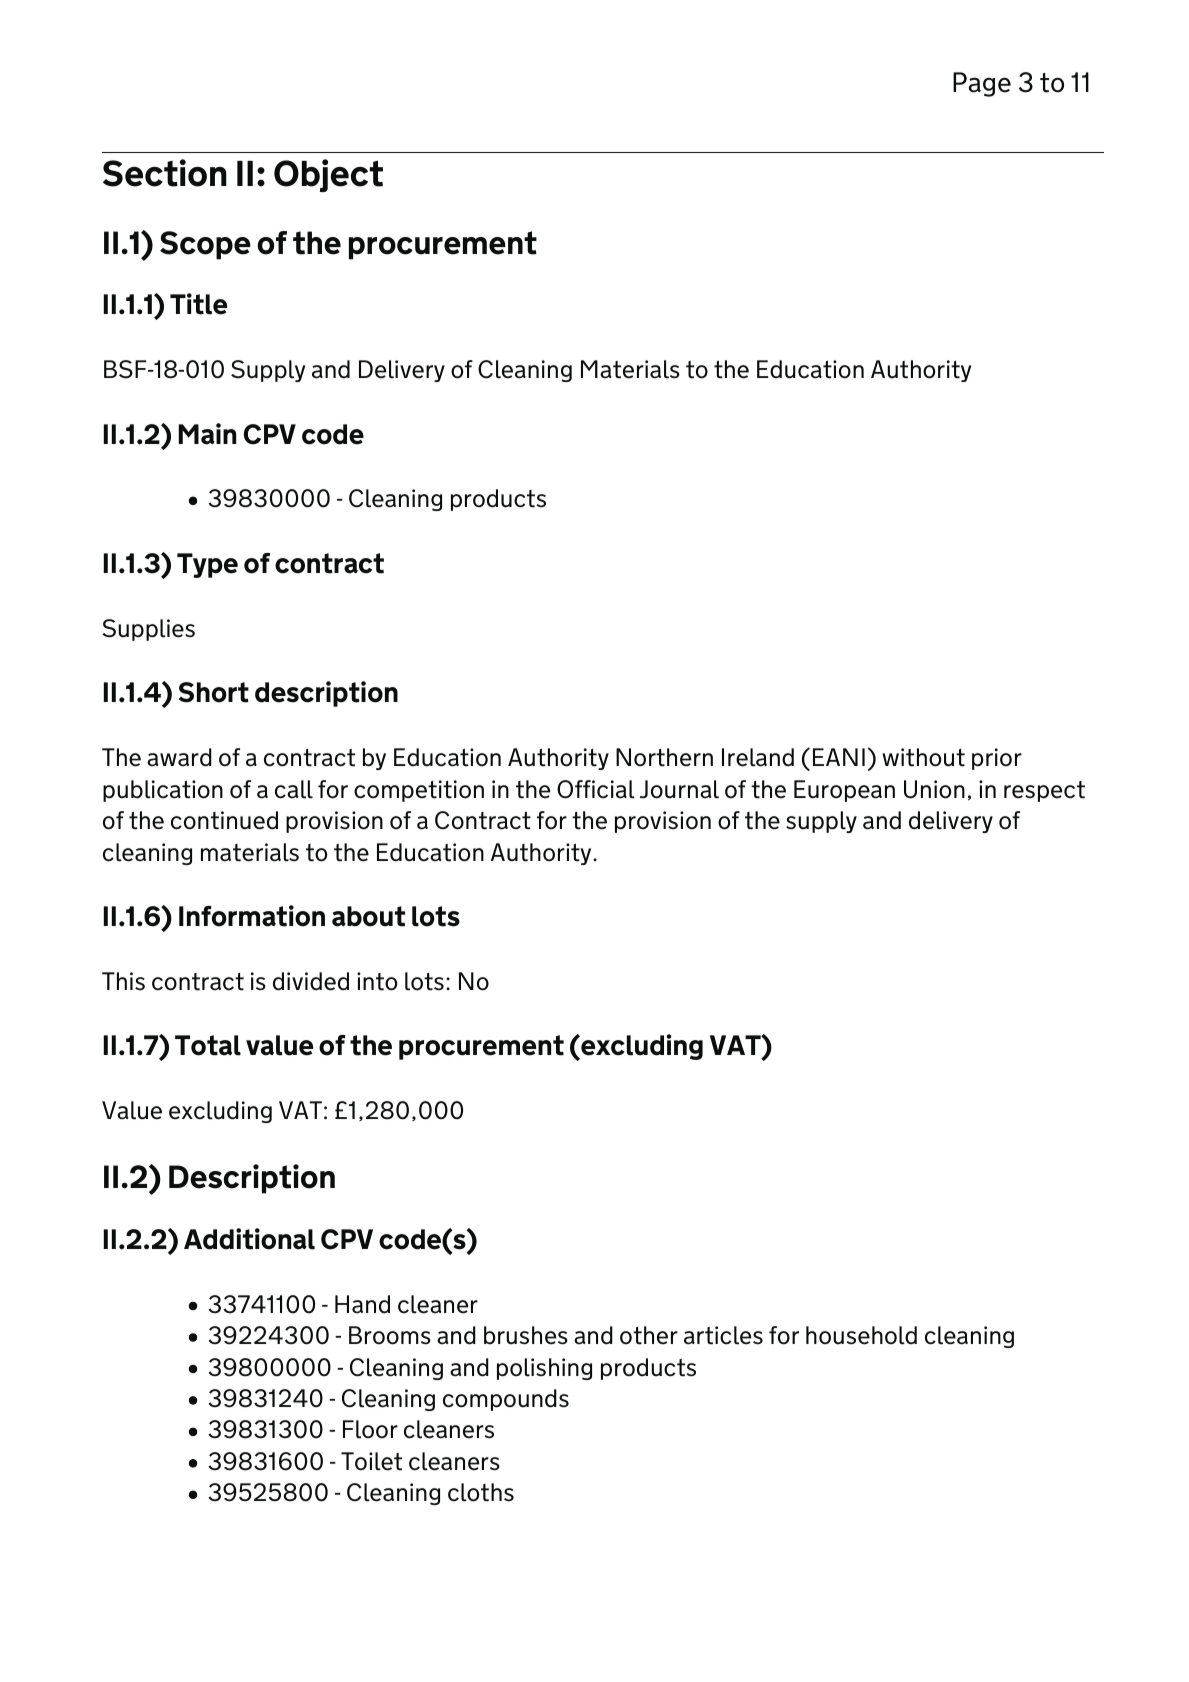 This screenshot has height=1682, width=1189. I want to click on Section, so click(165, 173).
